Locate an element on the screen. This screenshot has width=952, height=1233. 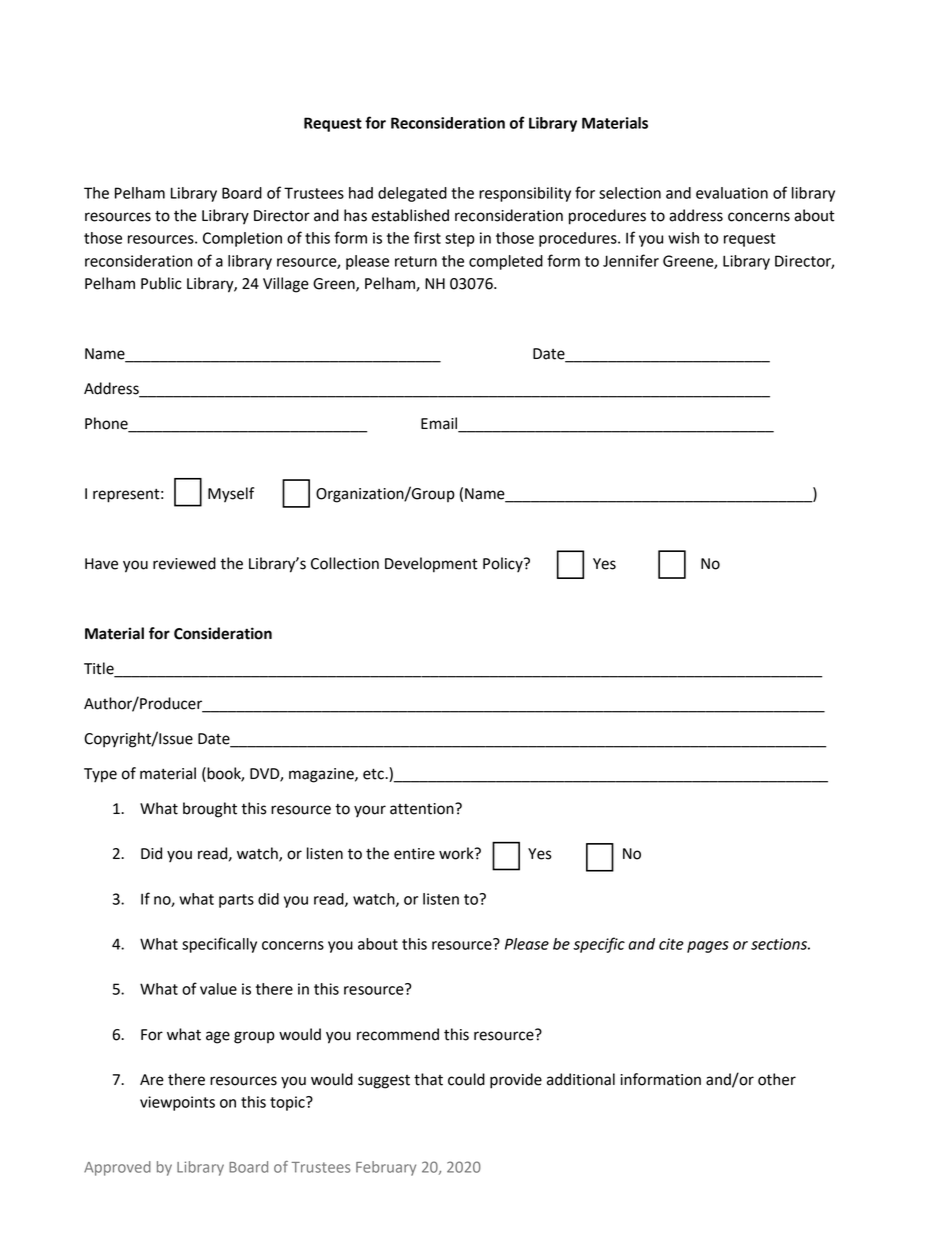
Completion is located at coordinates (242, 239).
